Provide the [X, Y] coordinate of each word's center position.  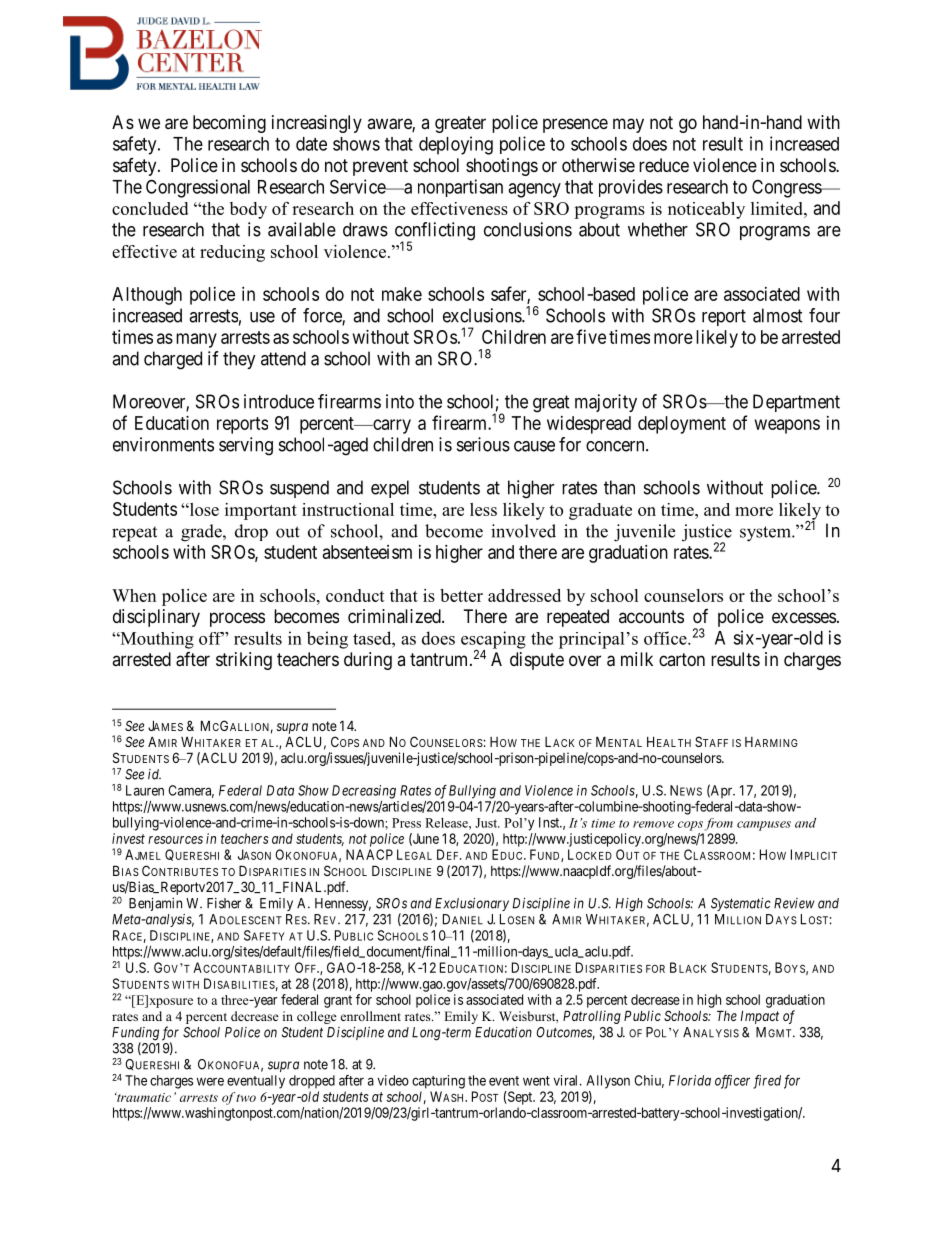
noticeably [706, 210]
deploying [456, 145]
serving [246, 446]
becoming [229, 124]
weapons [787, 426]
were [210, 1081]
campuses [764, 826]
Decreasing [364, 792]
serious [483, 444]
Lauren [145, 790]
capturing [438, 1082]
